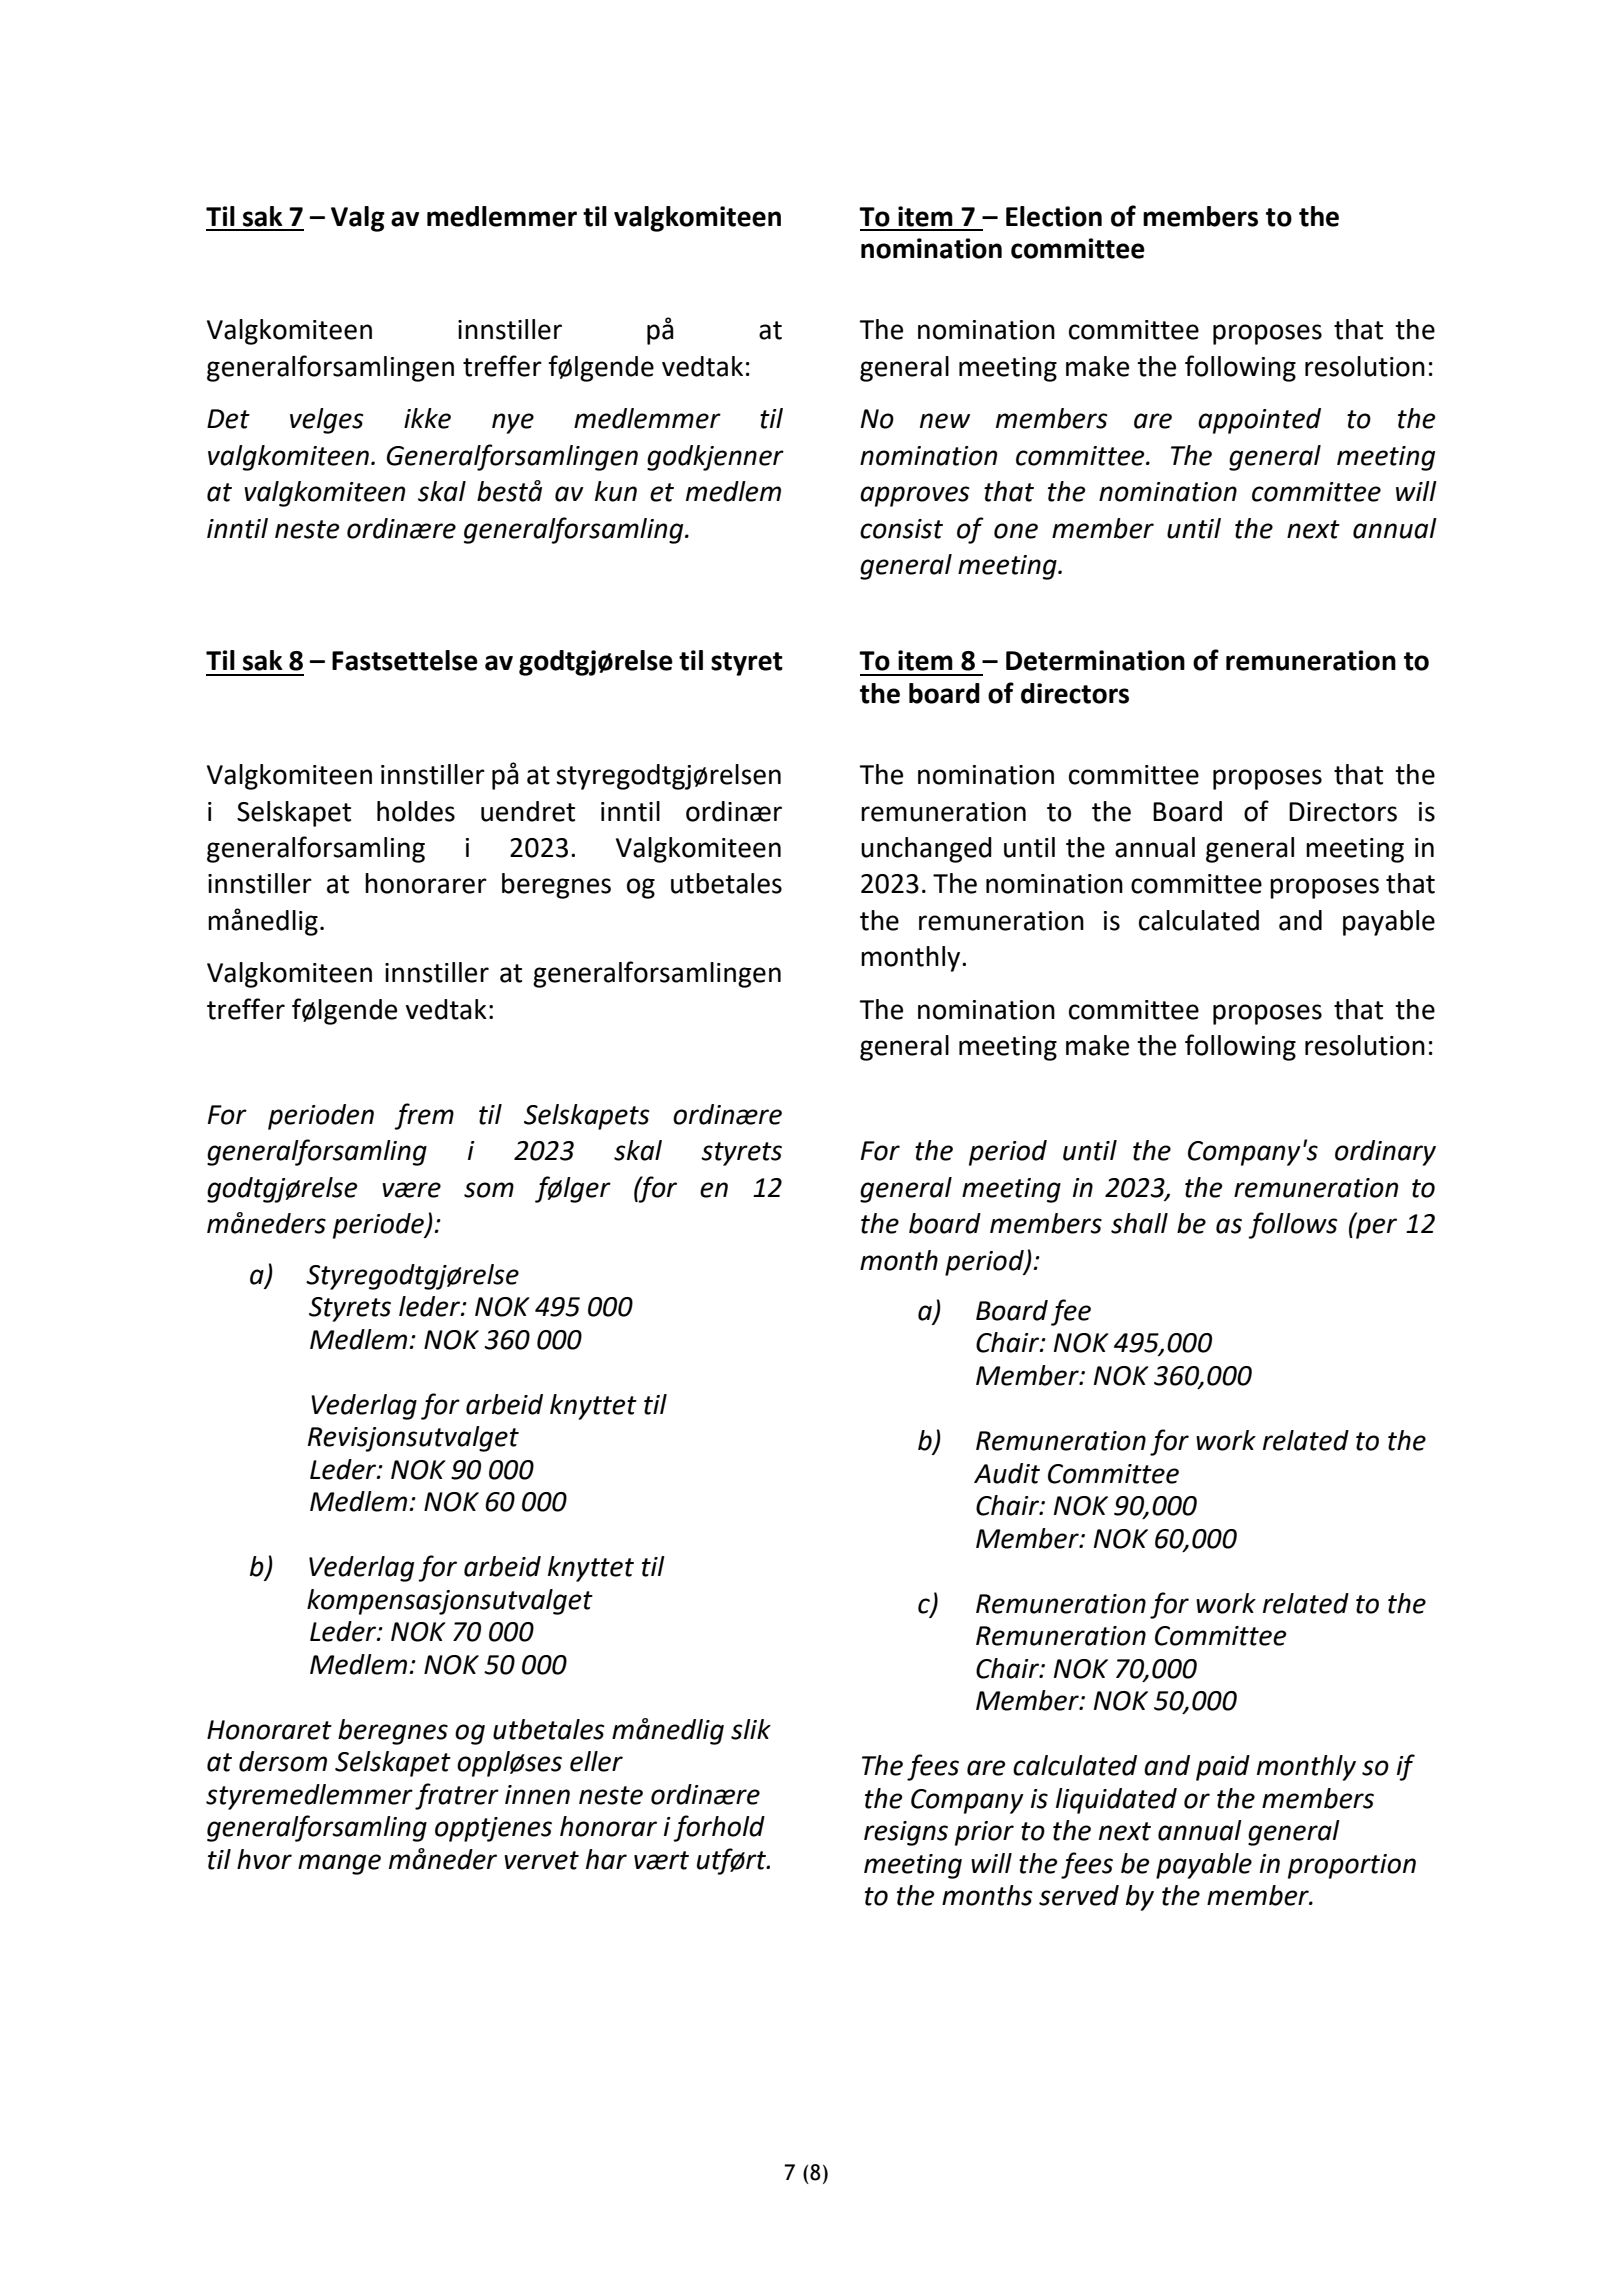 The image size is (1613, 2282). I want to click on shall, so click(1139, 1223).
